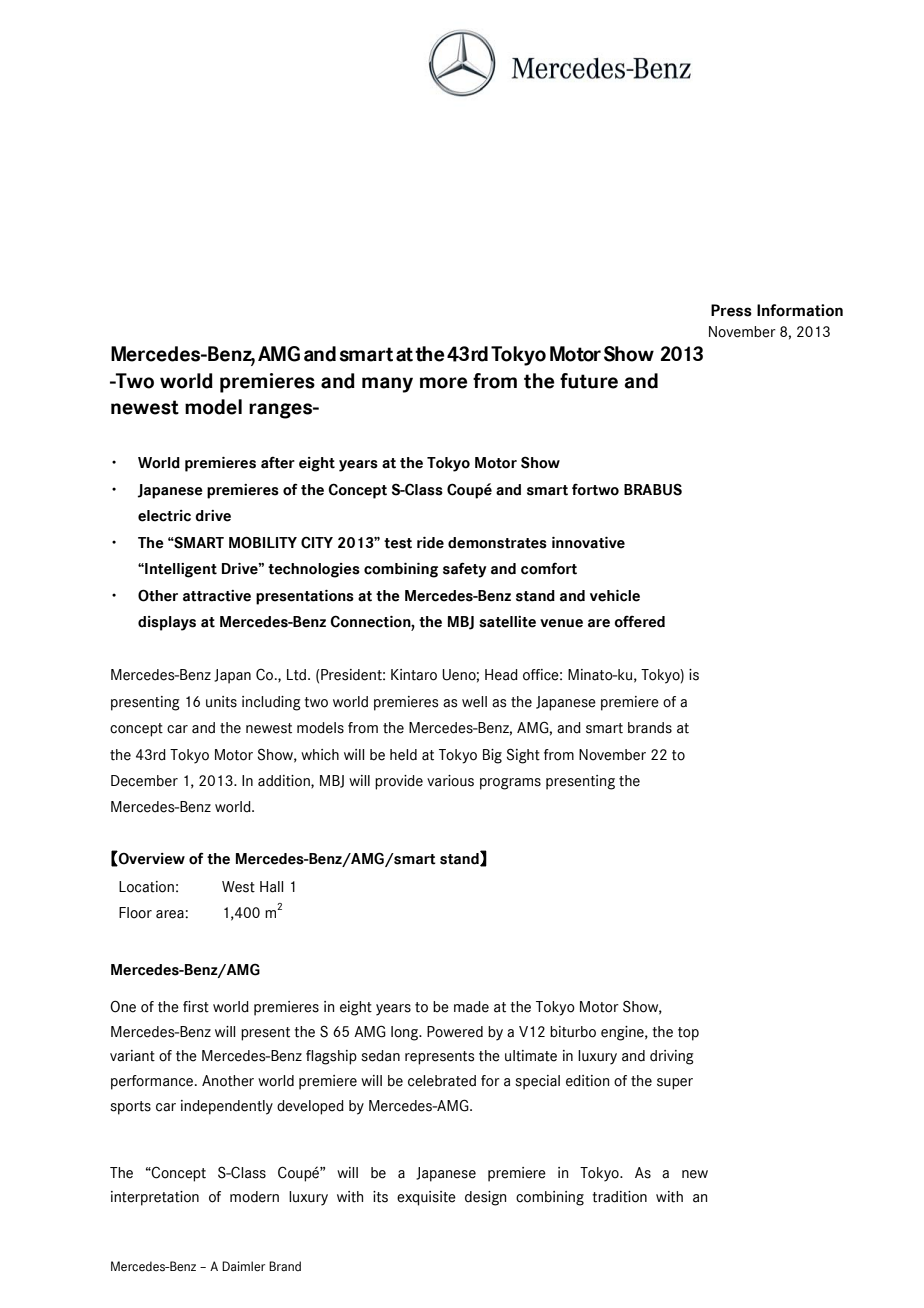  What do you see at coordinates (492, 756) in the page?
I see `Big` at bounding box center [492, 756].
